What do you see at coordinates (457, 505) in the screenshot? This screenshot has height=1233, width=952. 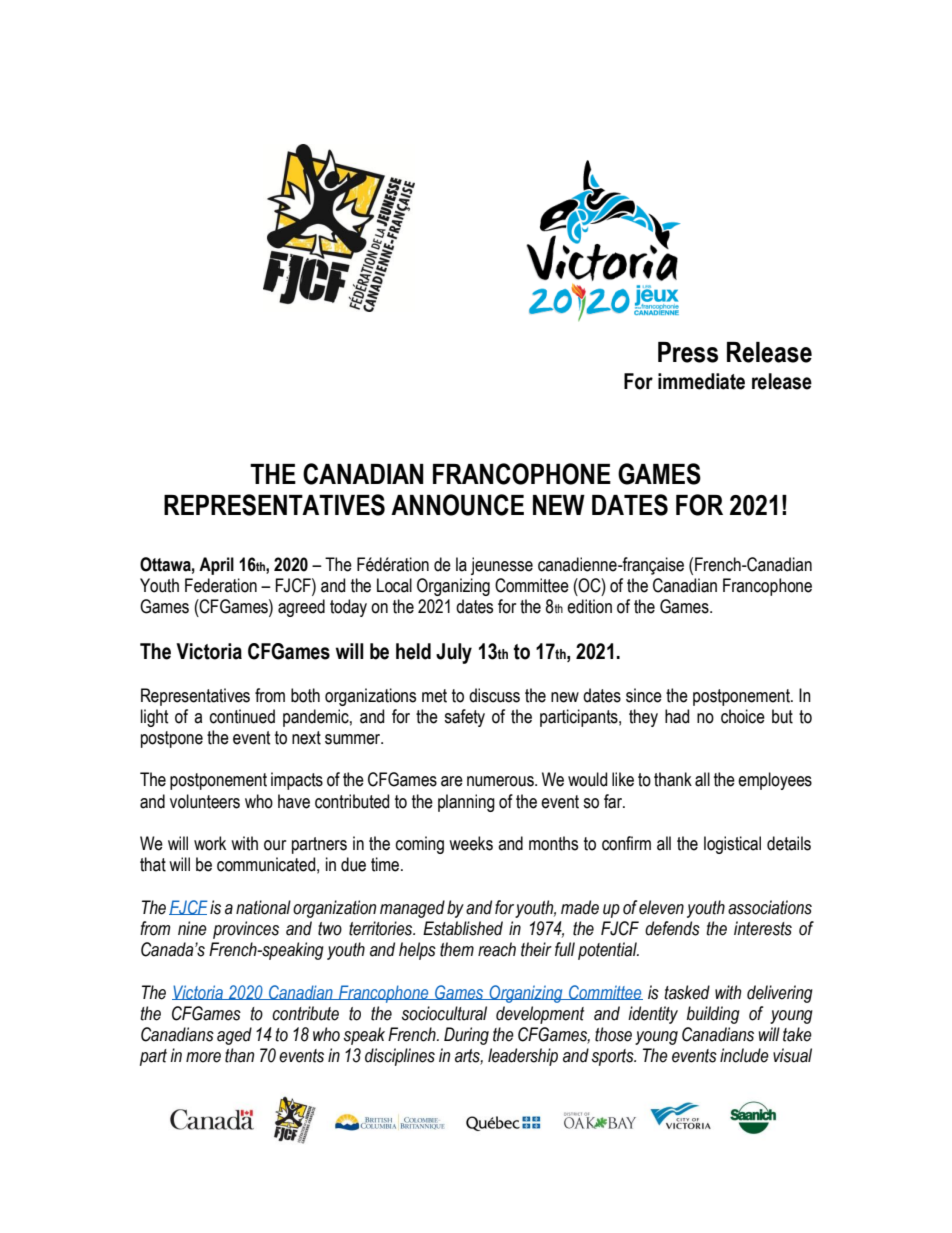 I see `ANNOUNCE` at bounding box center [457, 505].
